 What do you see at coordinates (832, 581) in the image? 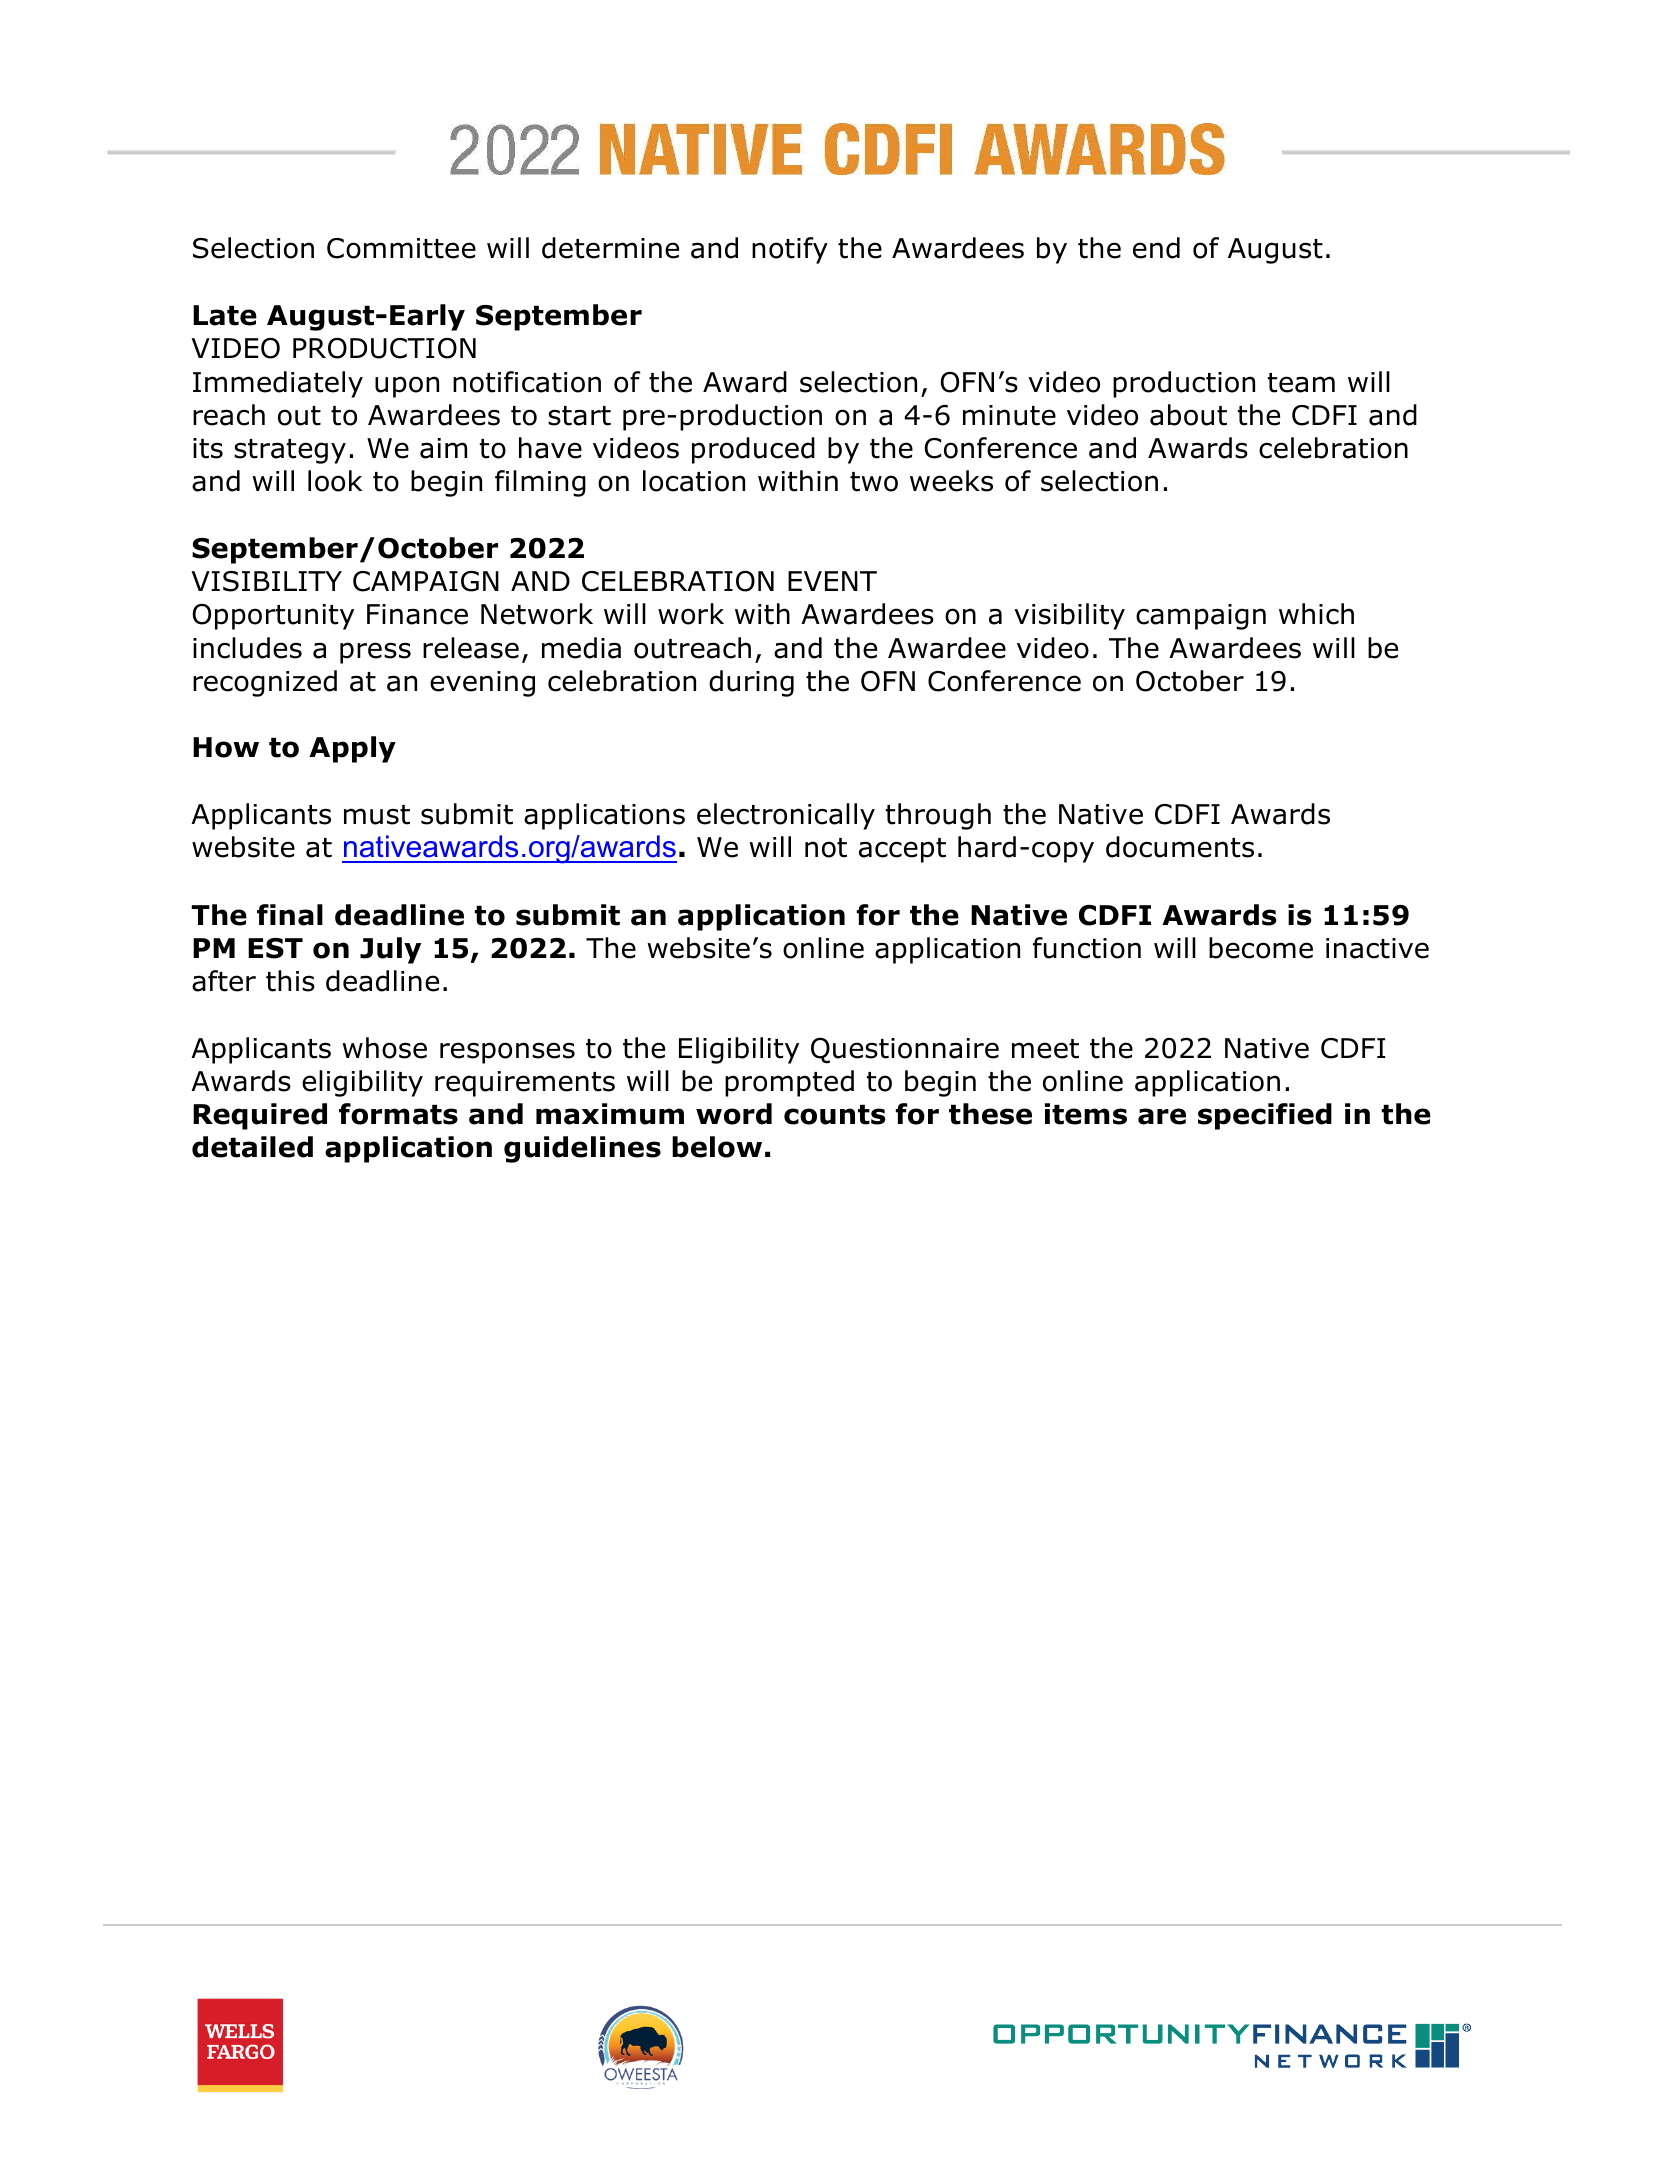
I see `EVENT` at bounding box center [832, 581].
